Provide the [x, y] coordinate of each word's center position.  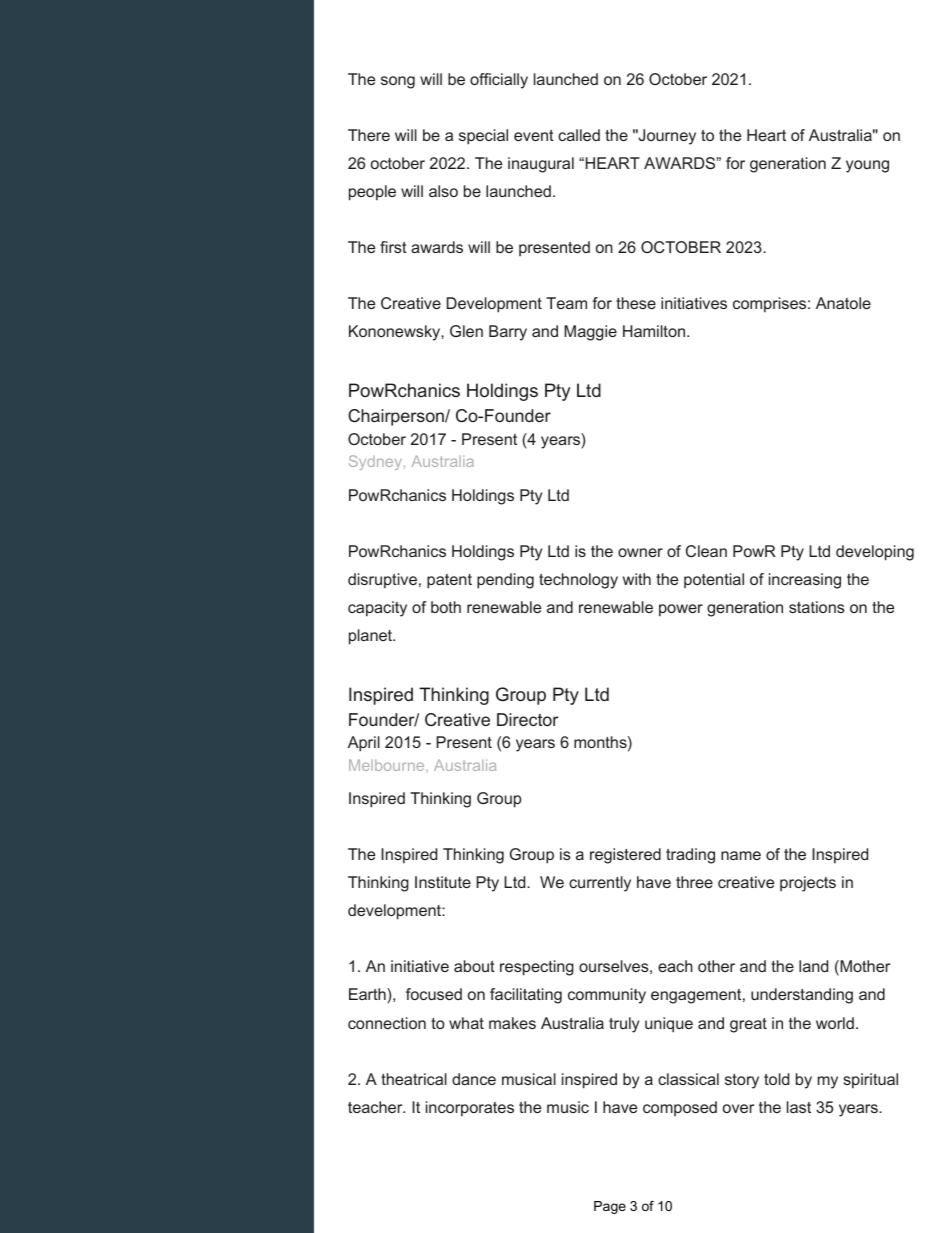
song [398, 82]
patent [449, 581]
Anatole [843, 303]
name [741, 855]
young [867, 166]
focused [434, 994]
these [636, 303]
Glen [466, 331]
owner [640, 552]
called [579, 135]
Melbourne [388, 765]
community [607, 996]
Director [528, 719]
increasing [805, 581]
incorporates [470, 1109]
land [813, 966]
